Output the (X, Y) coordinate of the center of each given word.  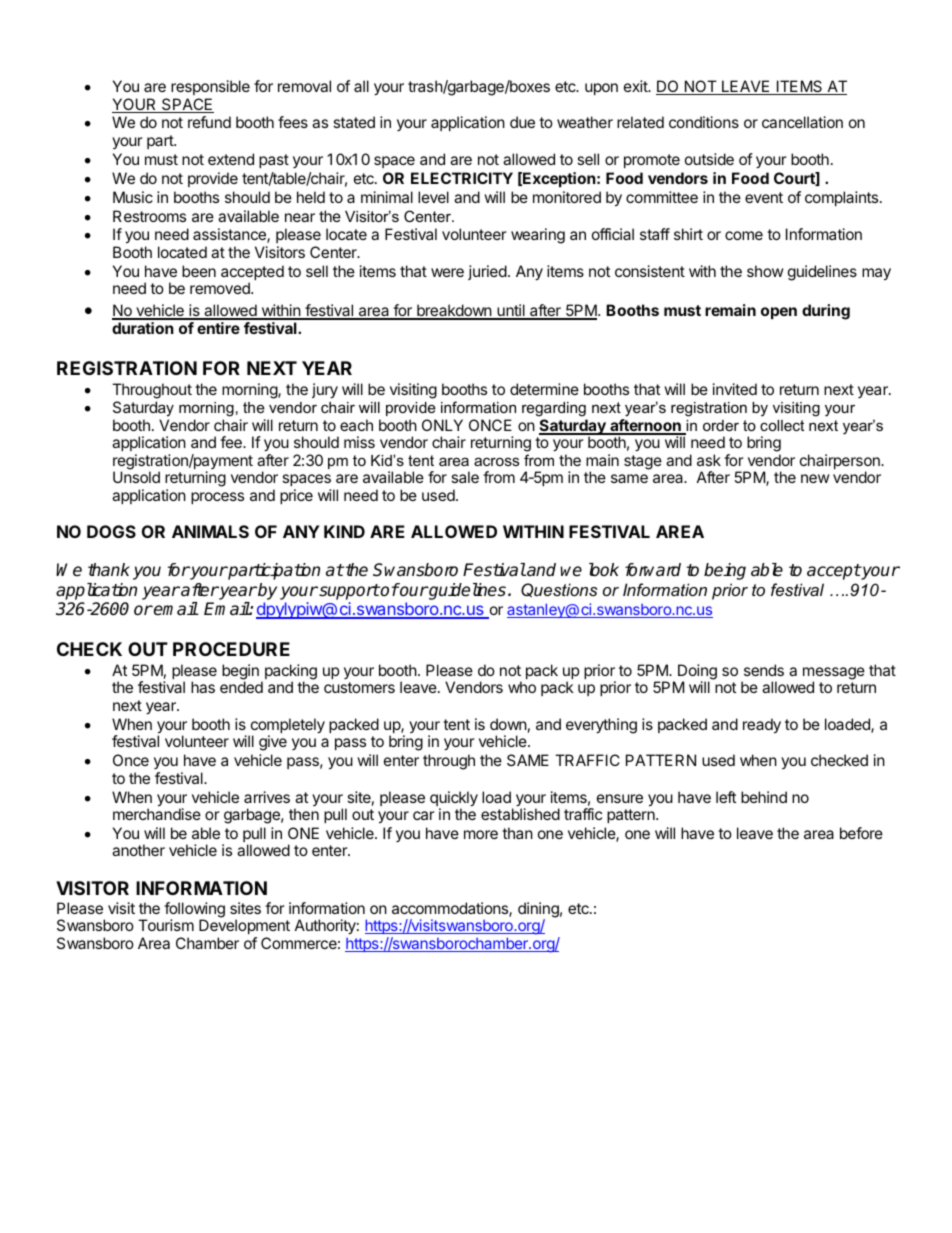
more (481, 834)
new (815, 478)
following (194, 911)
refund (209, 122)
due (522, 122)
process (217, 498)
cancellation (802, 122)
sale (465, 477)
